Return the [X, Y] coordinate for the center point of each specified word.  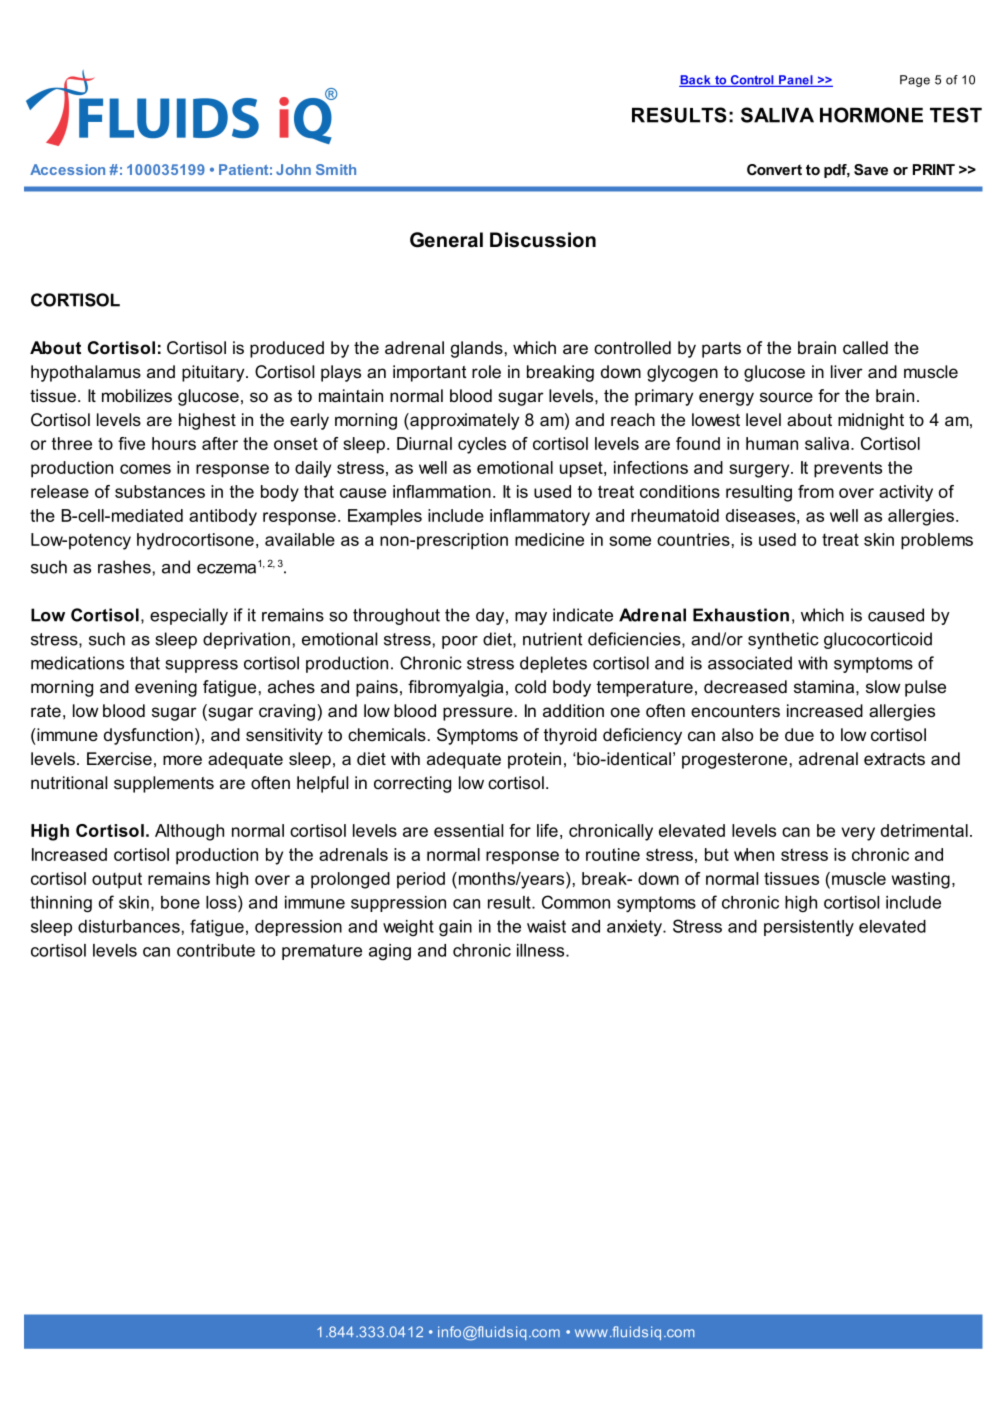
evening [166, 688]
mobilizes [137, 396]
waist [546, 926]
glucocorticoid [878, 640]
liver [847, 371]
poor [460, 642]
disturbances [129, 926]
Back [696, 81]
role [486, 372]
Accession [67, 169]
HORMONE [871, 115]
